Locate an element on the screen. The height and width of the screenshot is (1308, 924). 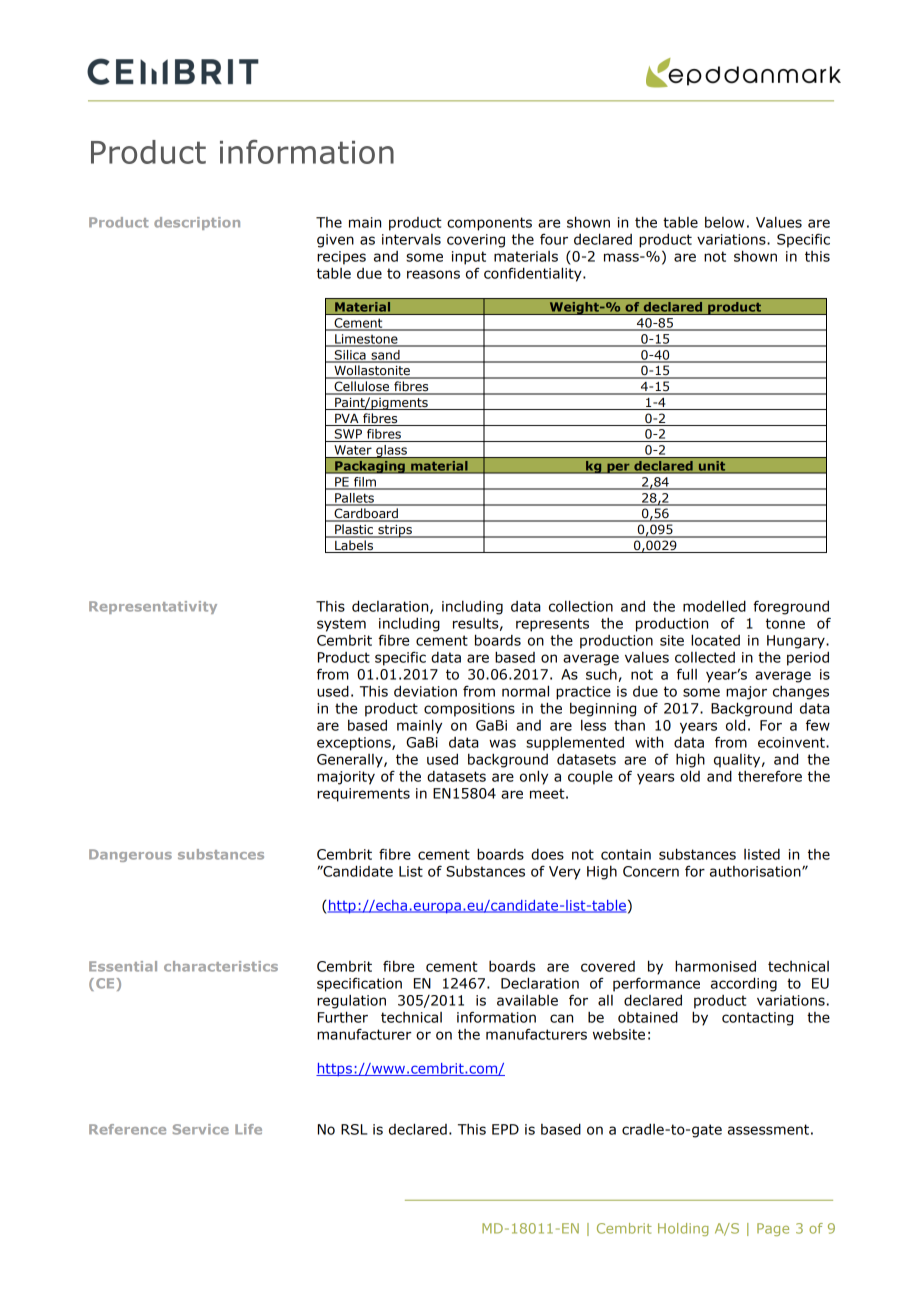
authorisation is located at coordinates (756, 871).
